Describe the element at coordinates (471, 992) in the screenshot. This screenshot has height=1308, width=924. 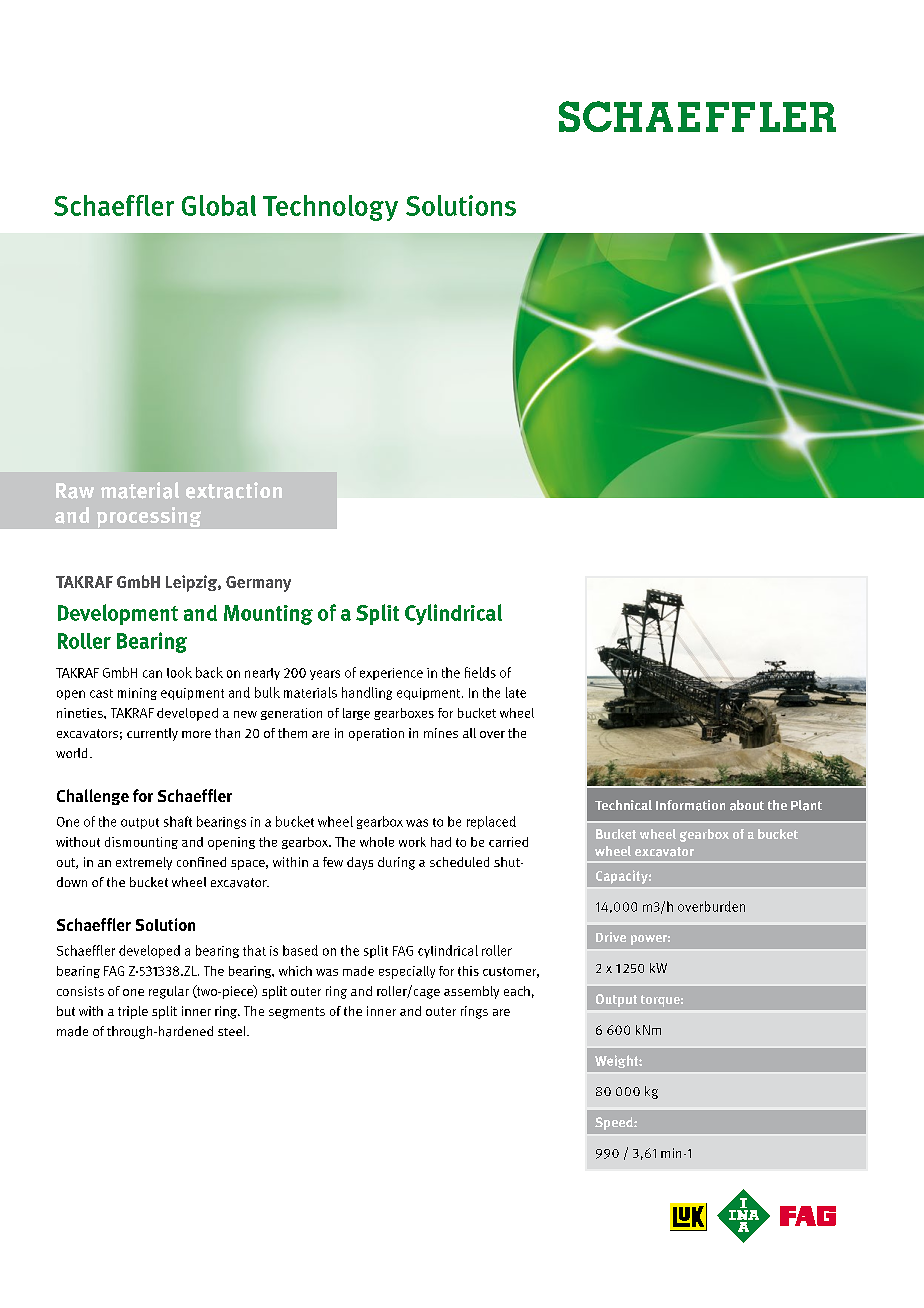
I see `assembly` at that location.
